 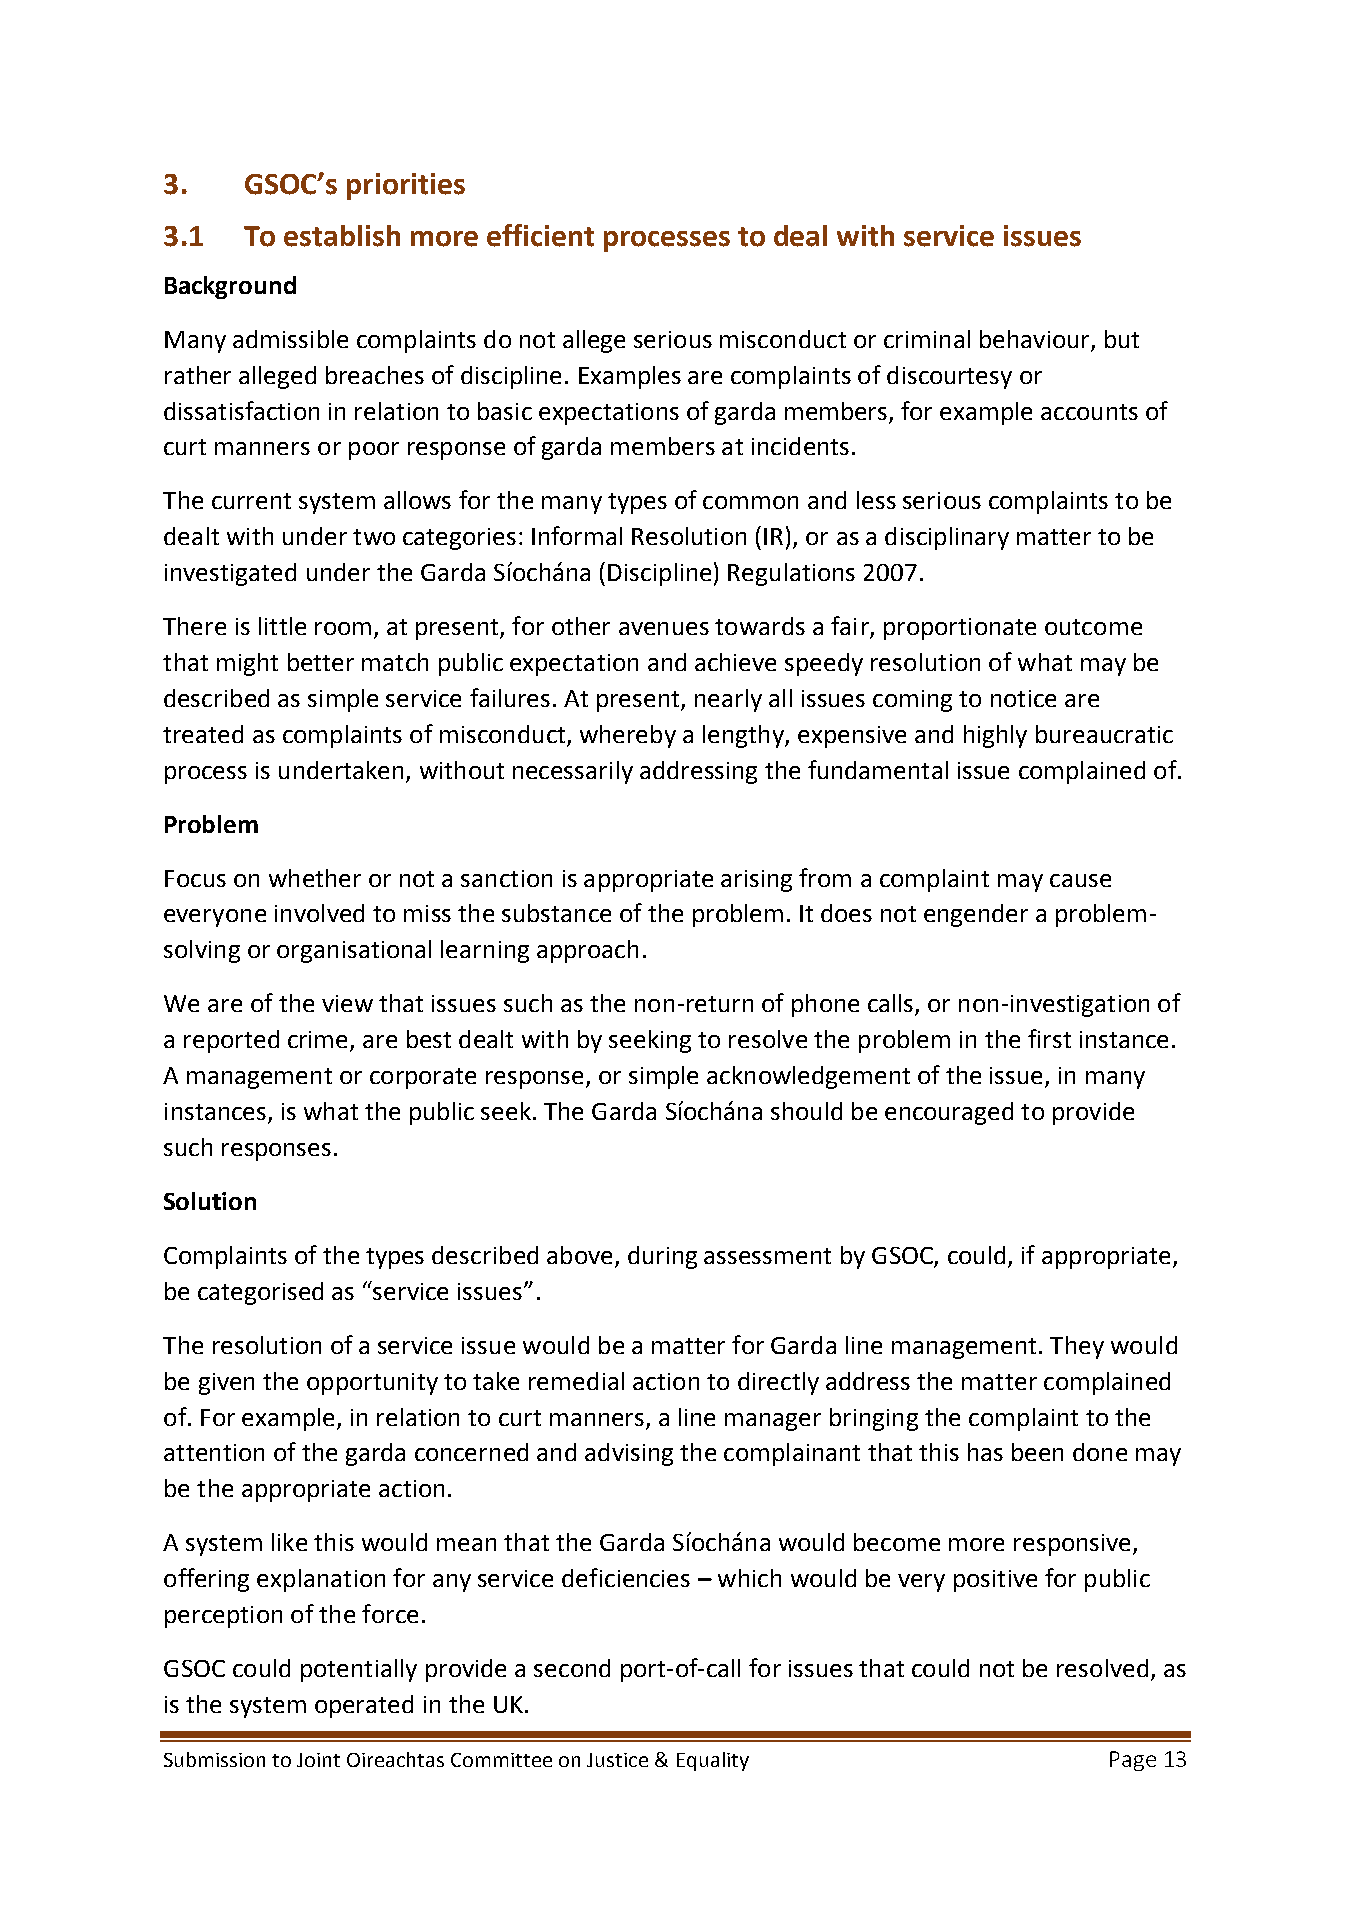 What do you see at coordinates (1049, 1038) in the document?
I see `first` at bounding box center [1049, 1038].
